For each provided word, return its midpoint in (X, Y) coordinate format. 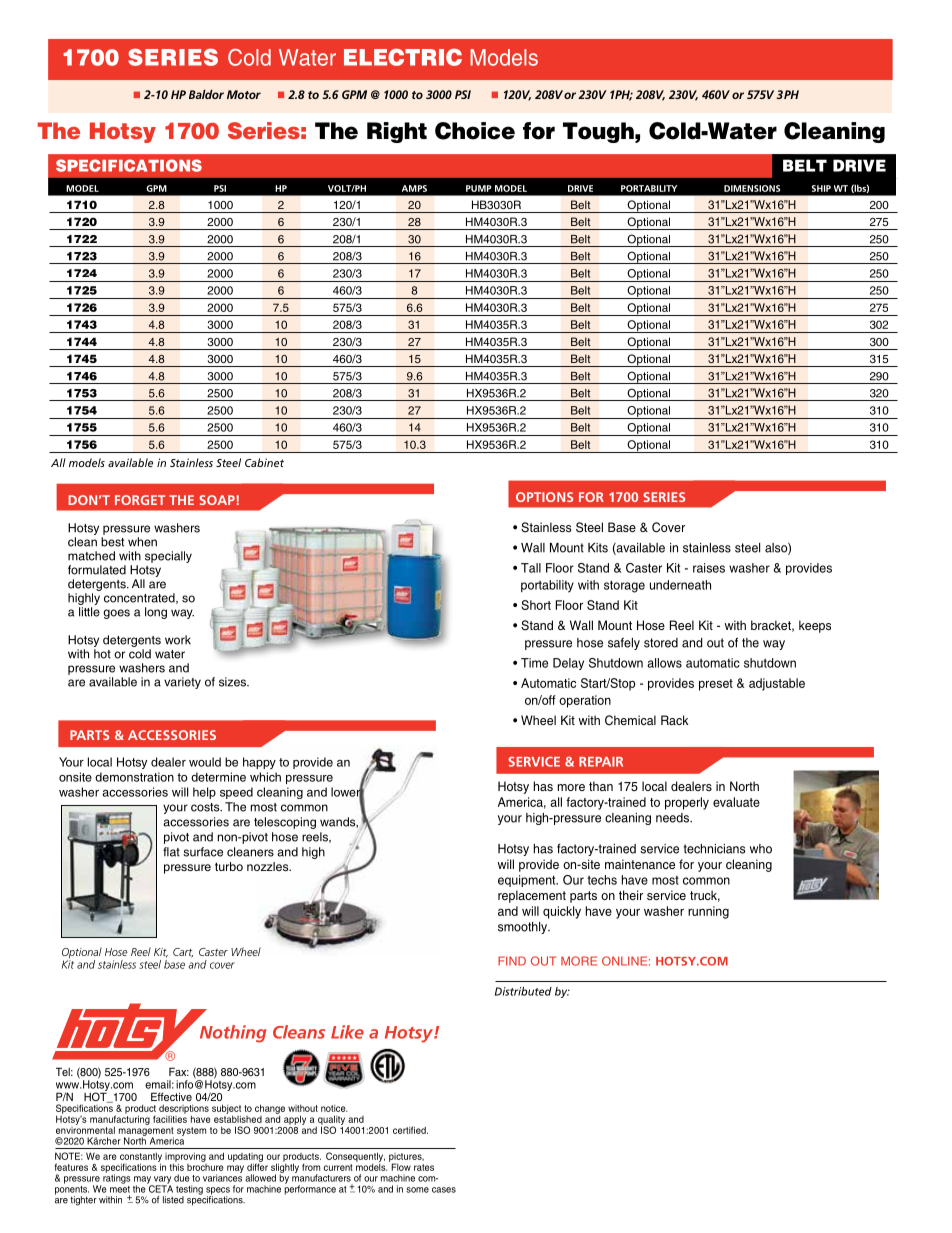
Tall (531, 568)
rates (424, 1167)
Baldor (206, 94)
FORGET (140, 500)
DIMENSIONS (752, 188)
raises (709, 568)
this (177, 1166)
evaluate (736, 802)
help (204, 793)
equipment (528, 881)
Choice (475, 131)
